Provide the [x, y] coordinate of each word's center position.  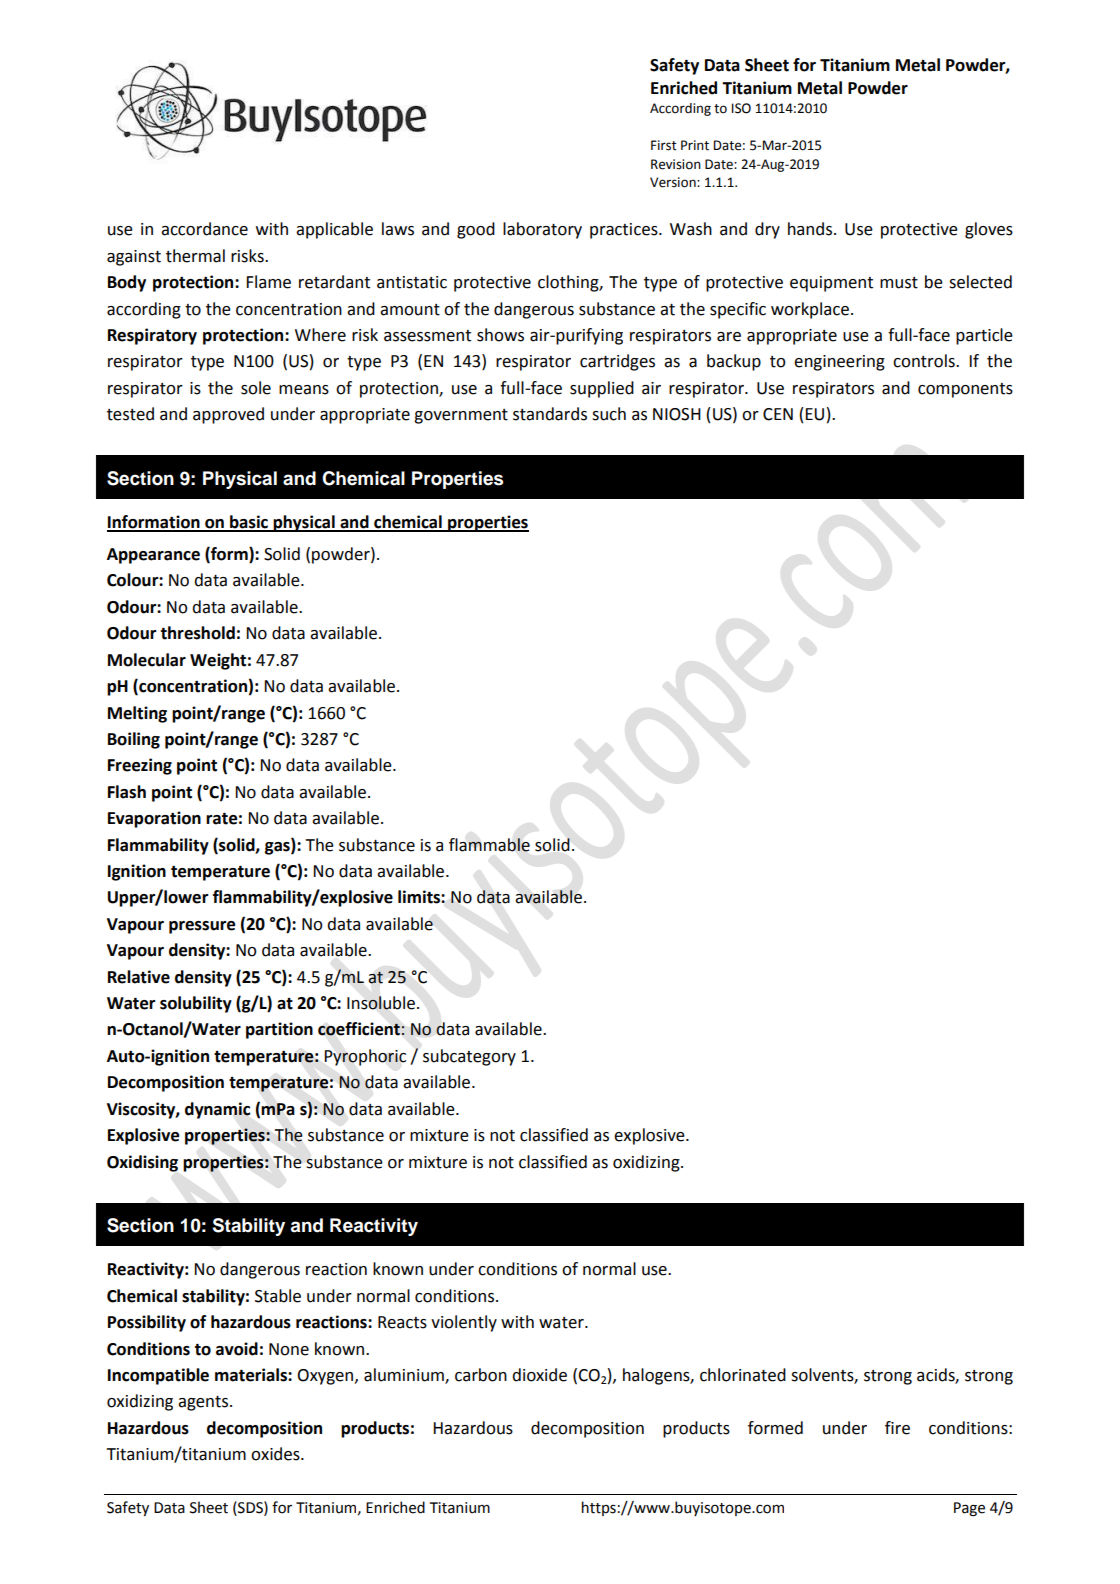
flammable [489, 845]
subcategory [469, 1057]
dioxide [539, 1375]
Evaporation [154, 819]
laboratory [542, 230]
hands [811, 229]
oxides [276, 1454]
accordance [204, 229]
